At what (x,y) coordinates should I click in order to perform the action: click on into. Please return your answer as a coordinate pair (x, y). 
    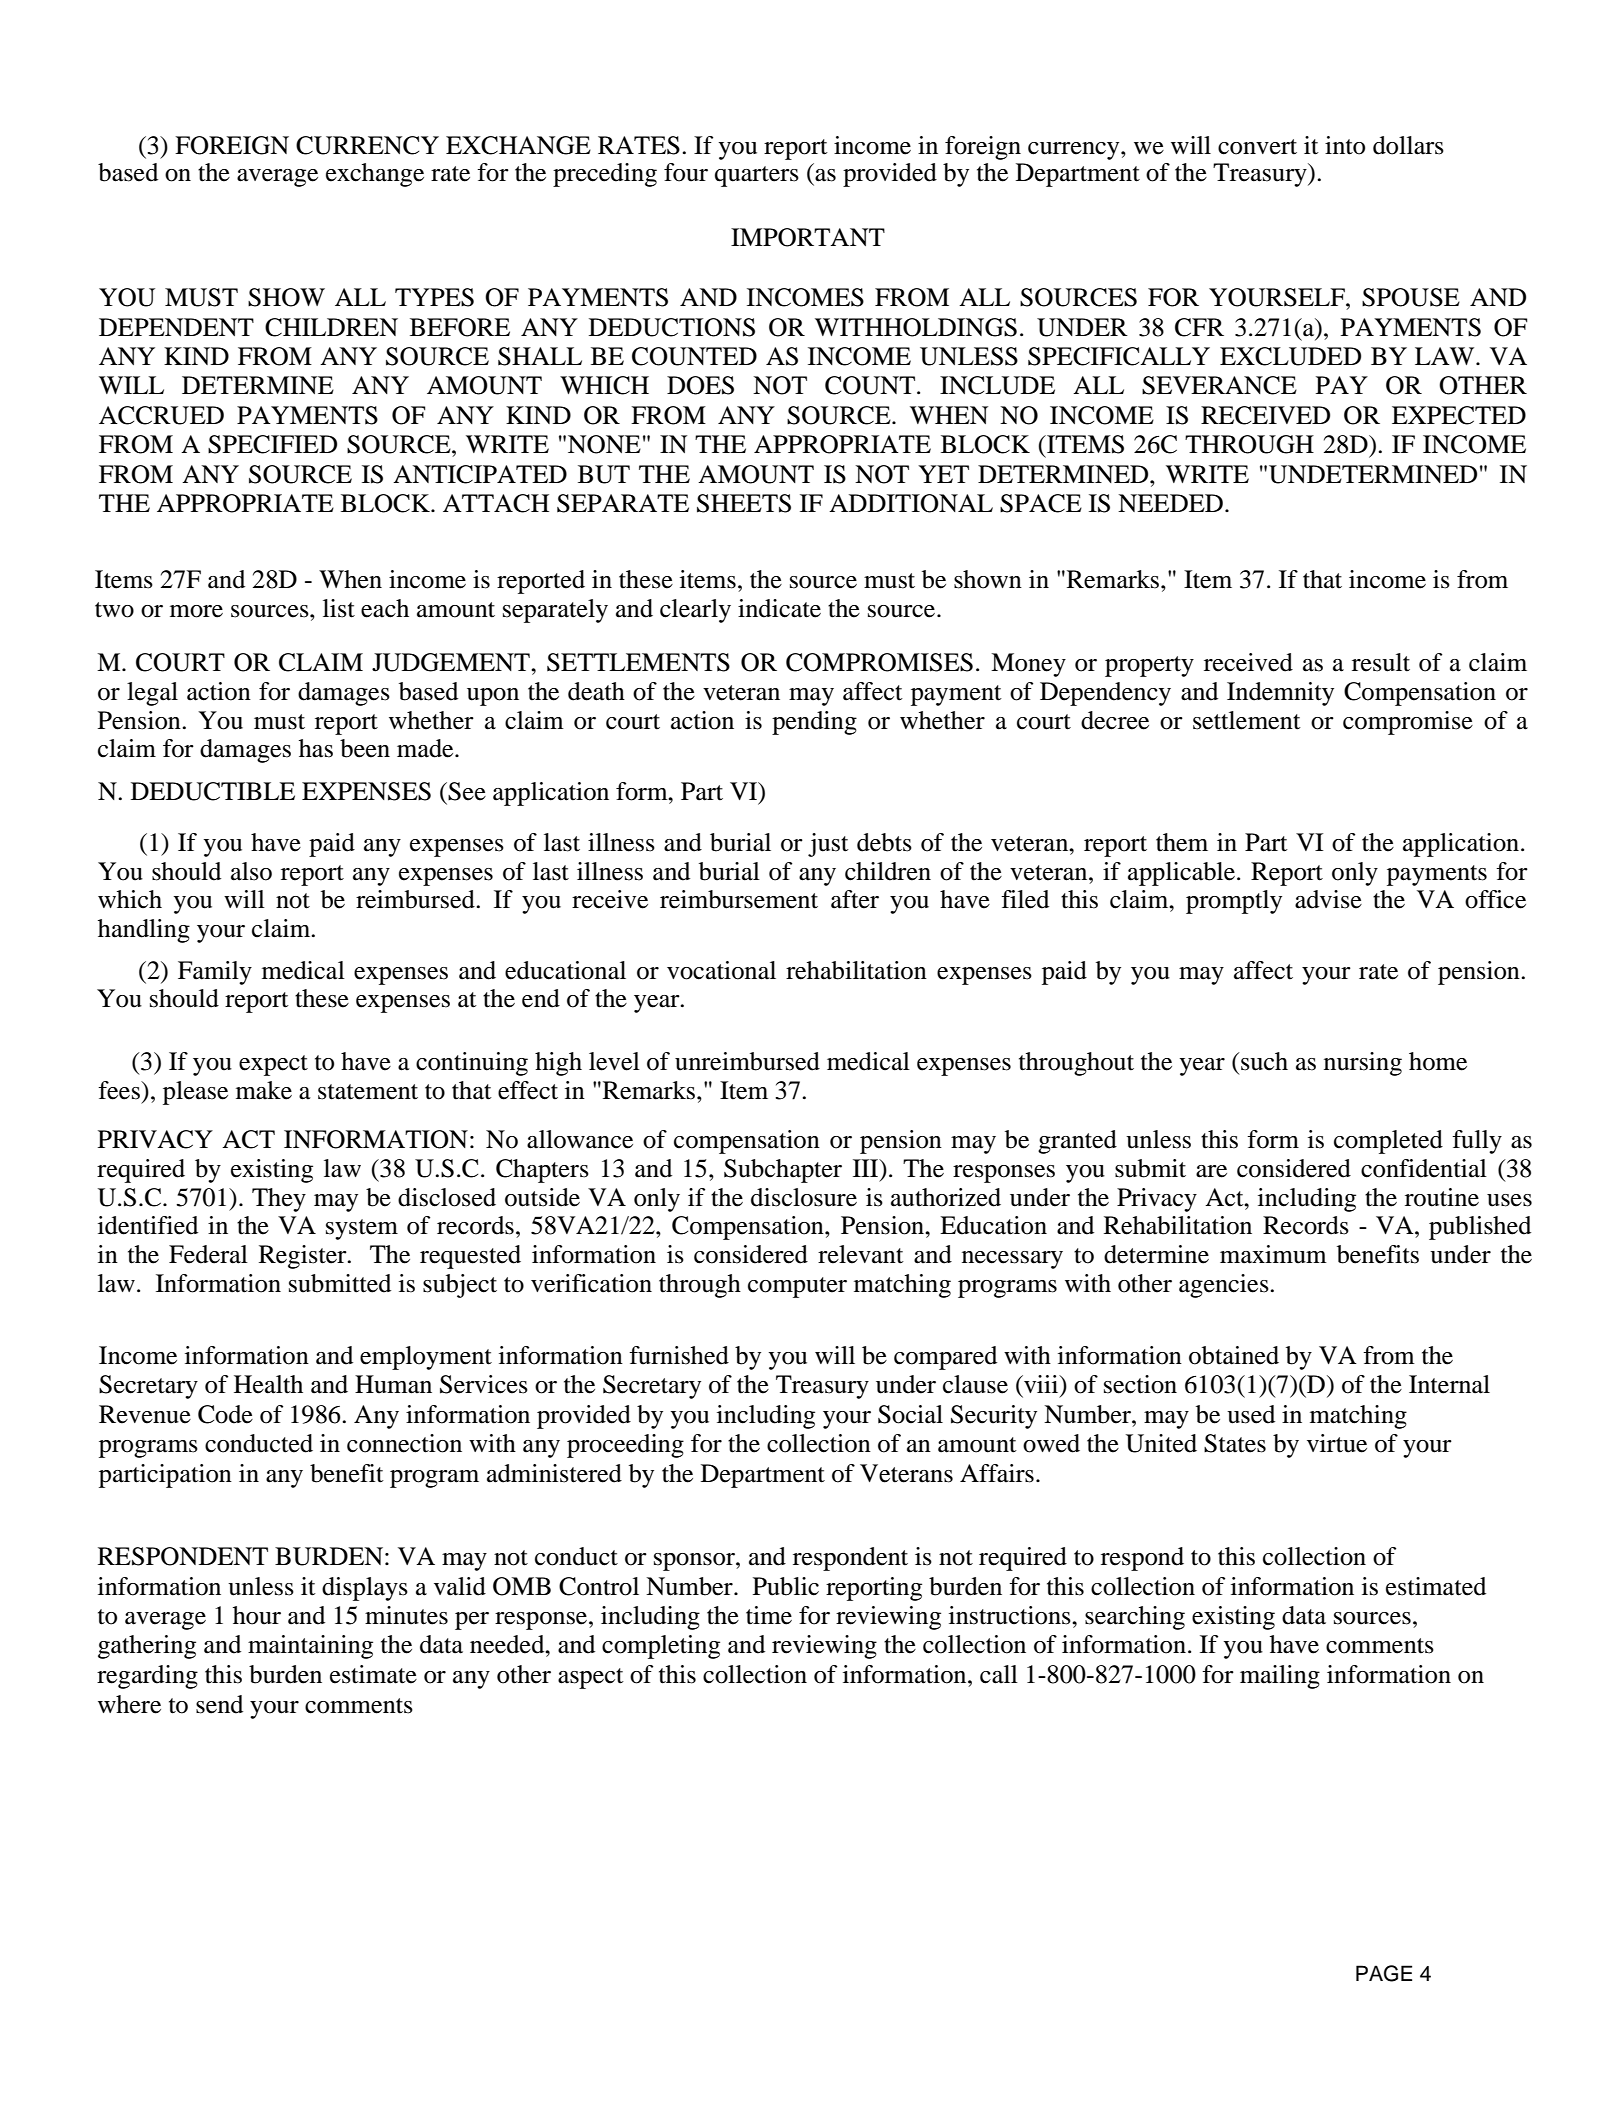
    Looking at the image, I should click on (1345, 145).
